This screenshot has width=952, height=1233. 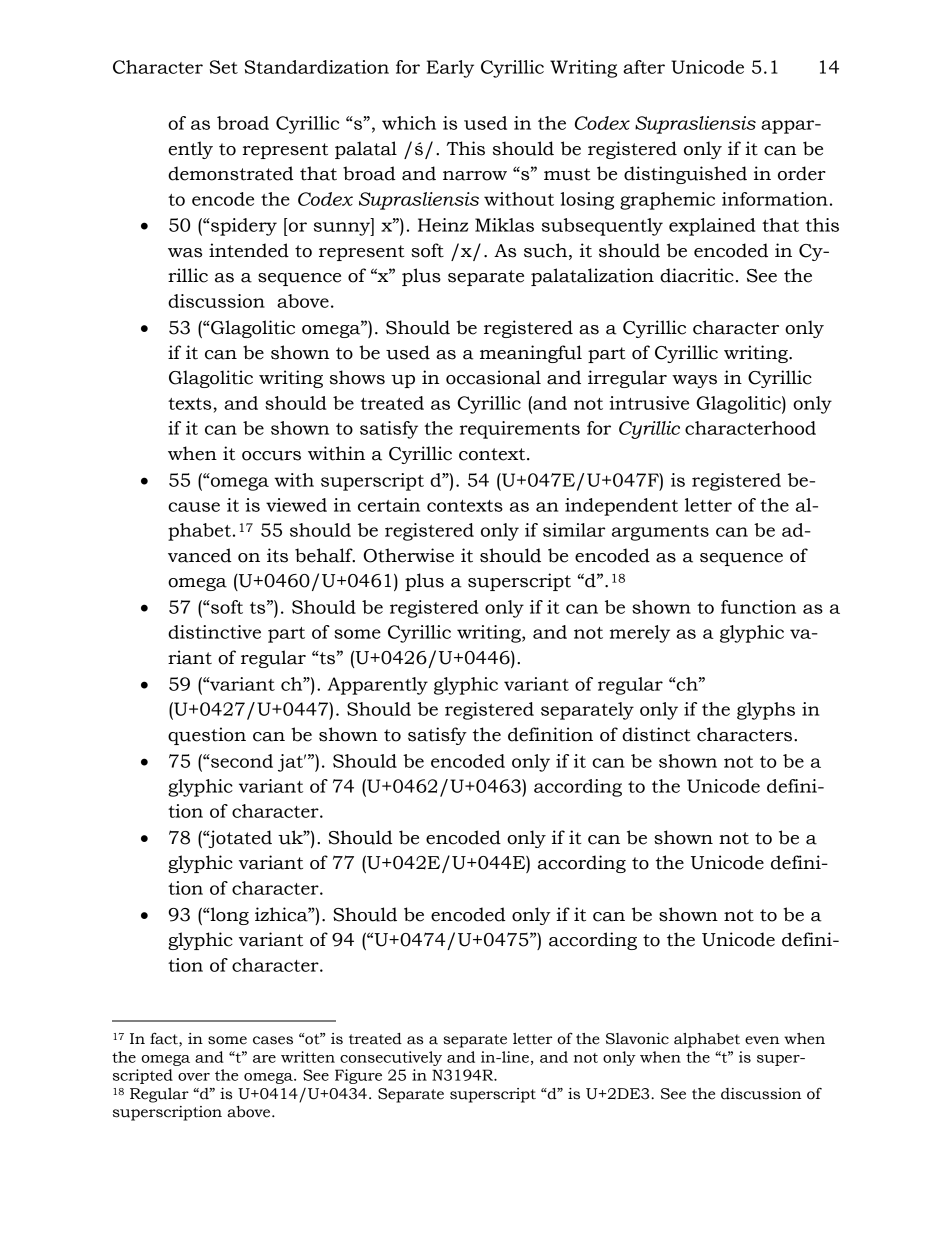 I want to click on glyphs, so click(x=766, y=711).
